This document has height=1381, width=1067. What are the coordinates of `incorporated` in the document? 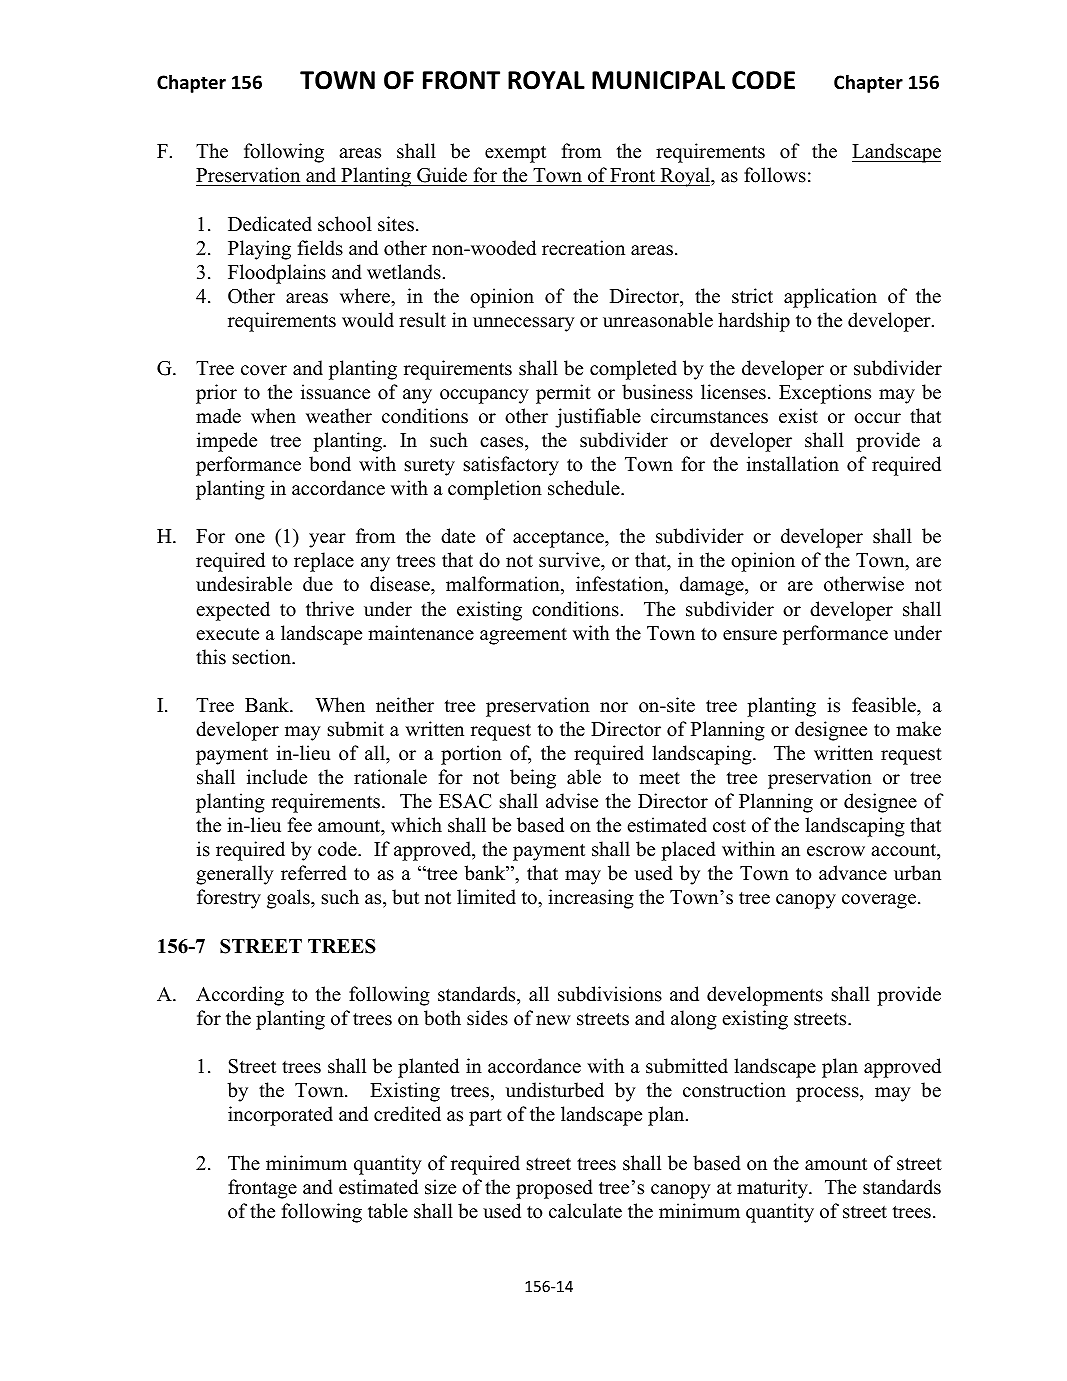 It's located at (280, 1116).
